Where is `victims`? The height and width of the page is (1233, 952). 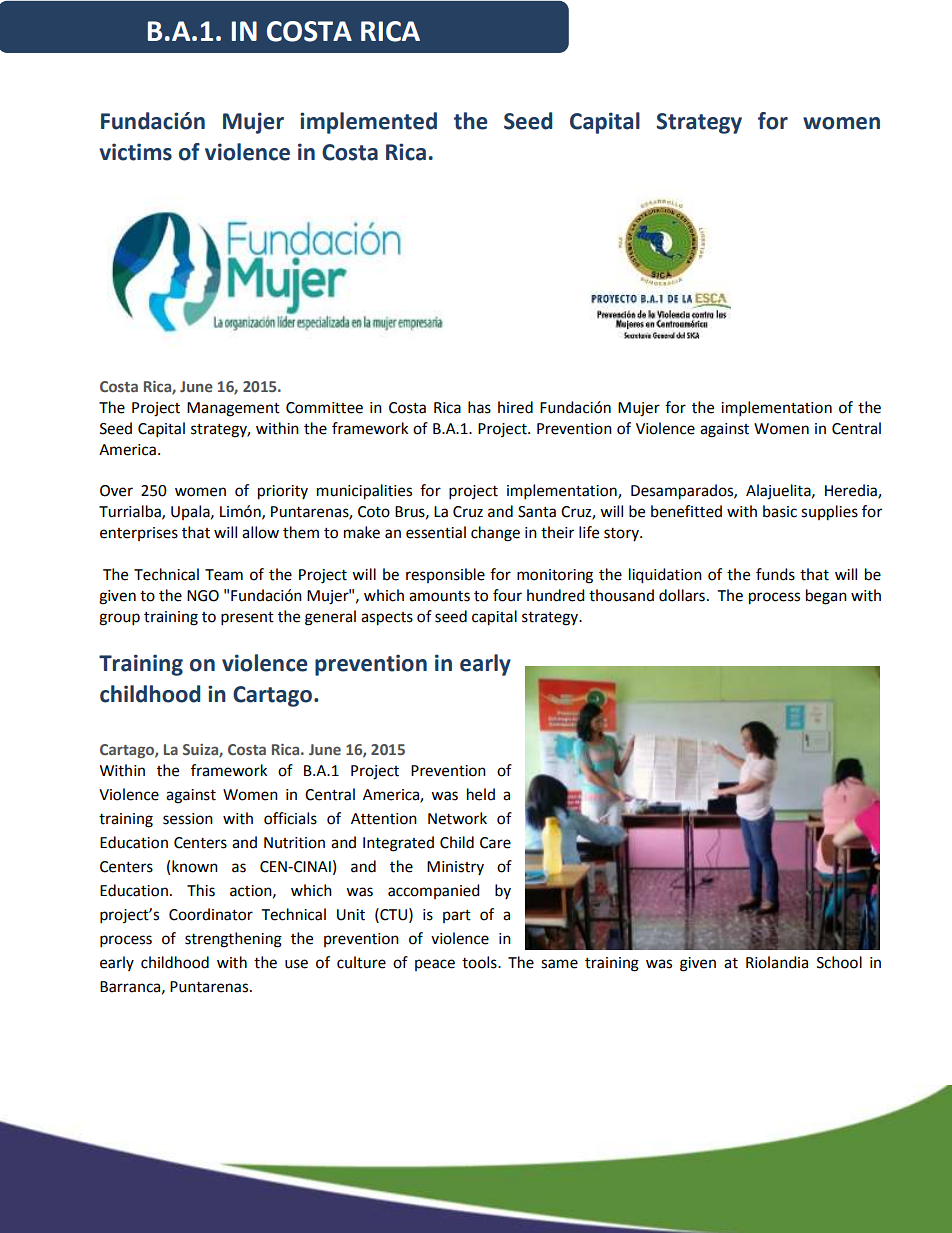 victims is located at coordinates (135, 152).
